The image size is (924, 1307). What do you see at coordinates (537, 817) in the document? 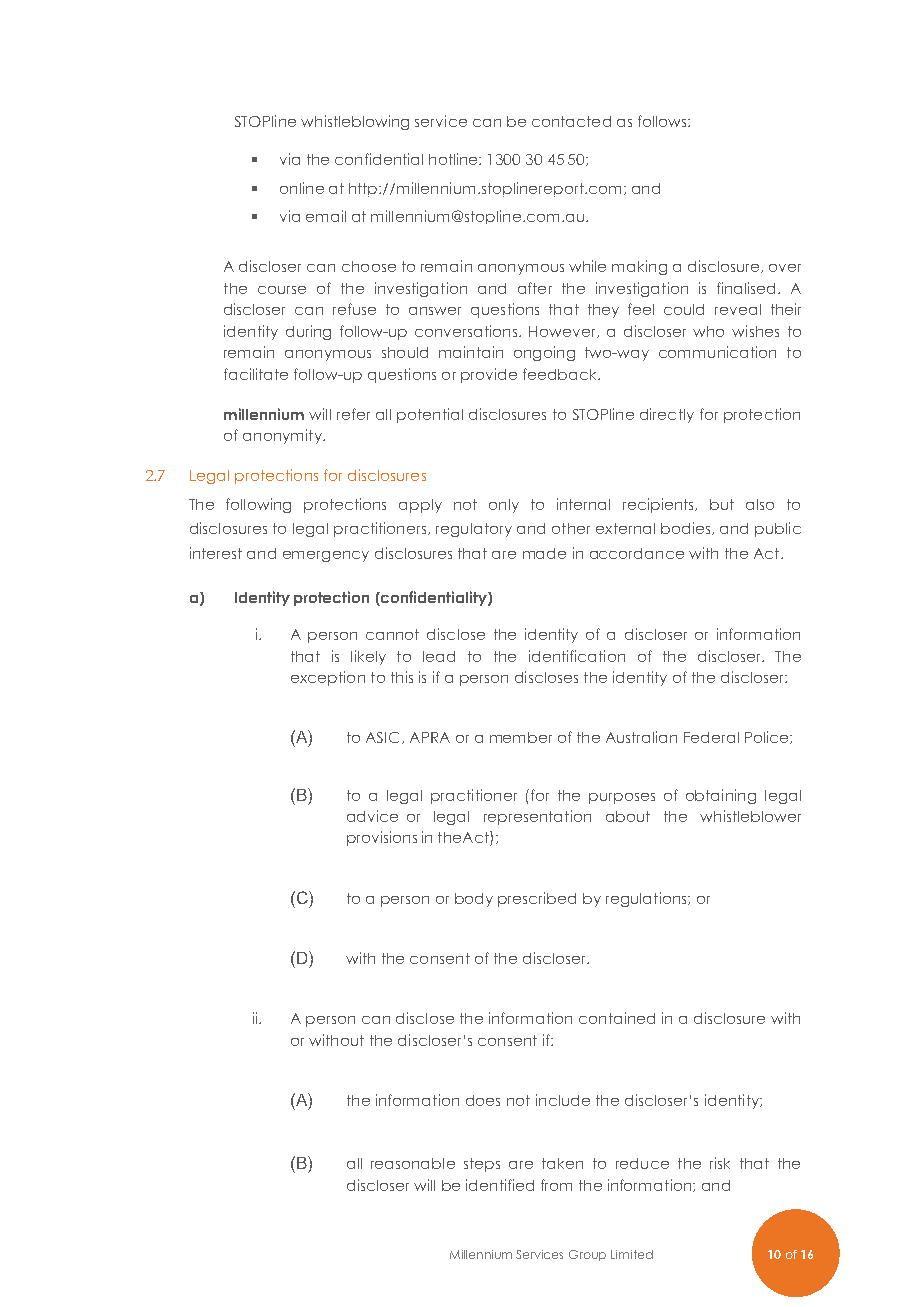
I see `representation` at bounding box center [537, 817].
